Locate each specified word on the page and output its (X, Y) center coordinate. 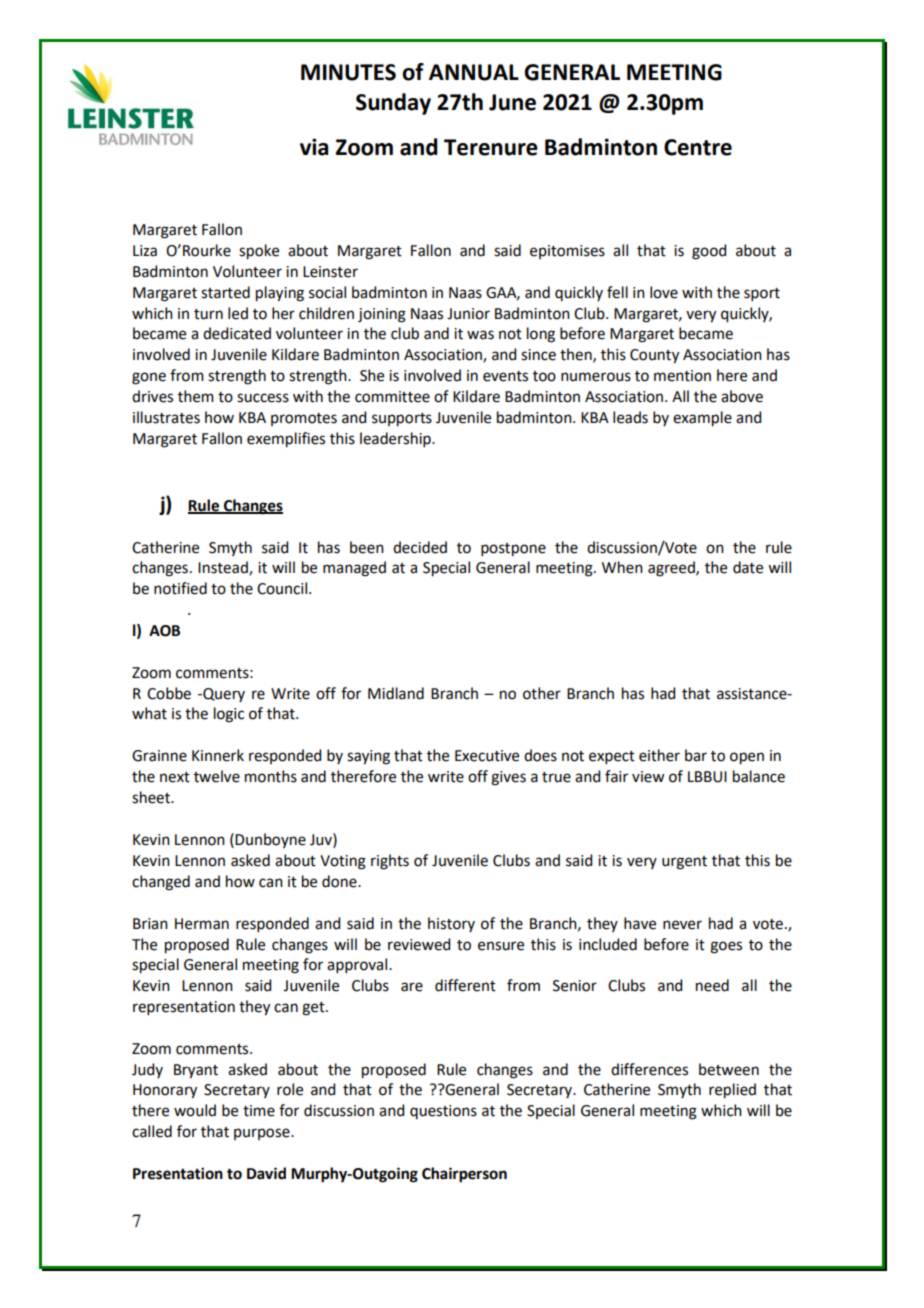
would (195, 1110)
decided (420, 547)
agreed (672, 569)
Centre (698, 147)
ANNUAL (474, 72)
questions (443, 1112)
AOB (164, 631)
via (314, 147)
